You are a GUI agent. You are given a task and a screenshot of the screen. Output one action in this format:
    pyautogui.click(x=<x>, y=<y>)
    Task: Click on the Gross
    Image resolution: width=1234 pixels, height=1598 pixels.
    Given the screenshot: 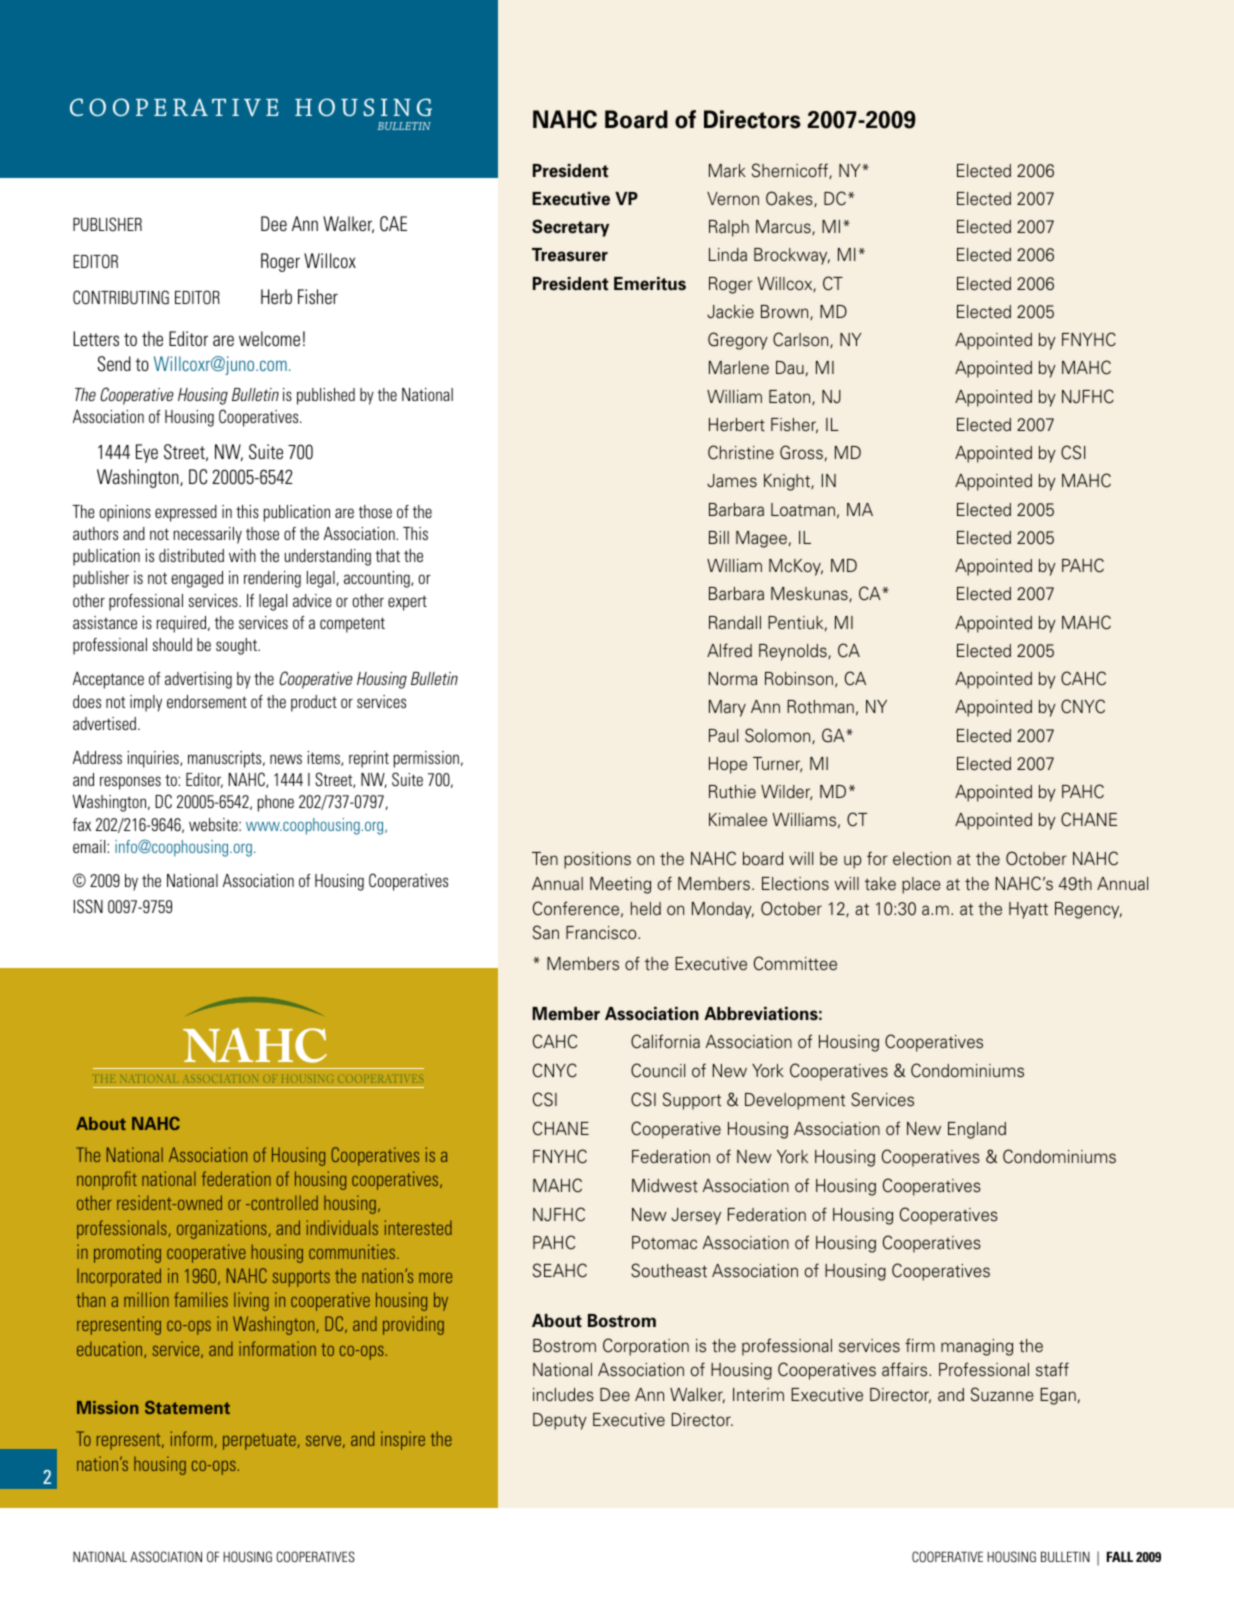 What is the action you would take?
    pyautogui.click(x=801, y=452)
